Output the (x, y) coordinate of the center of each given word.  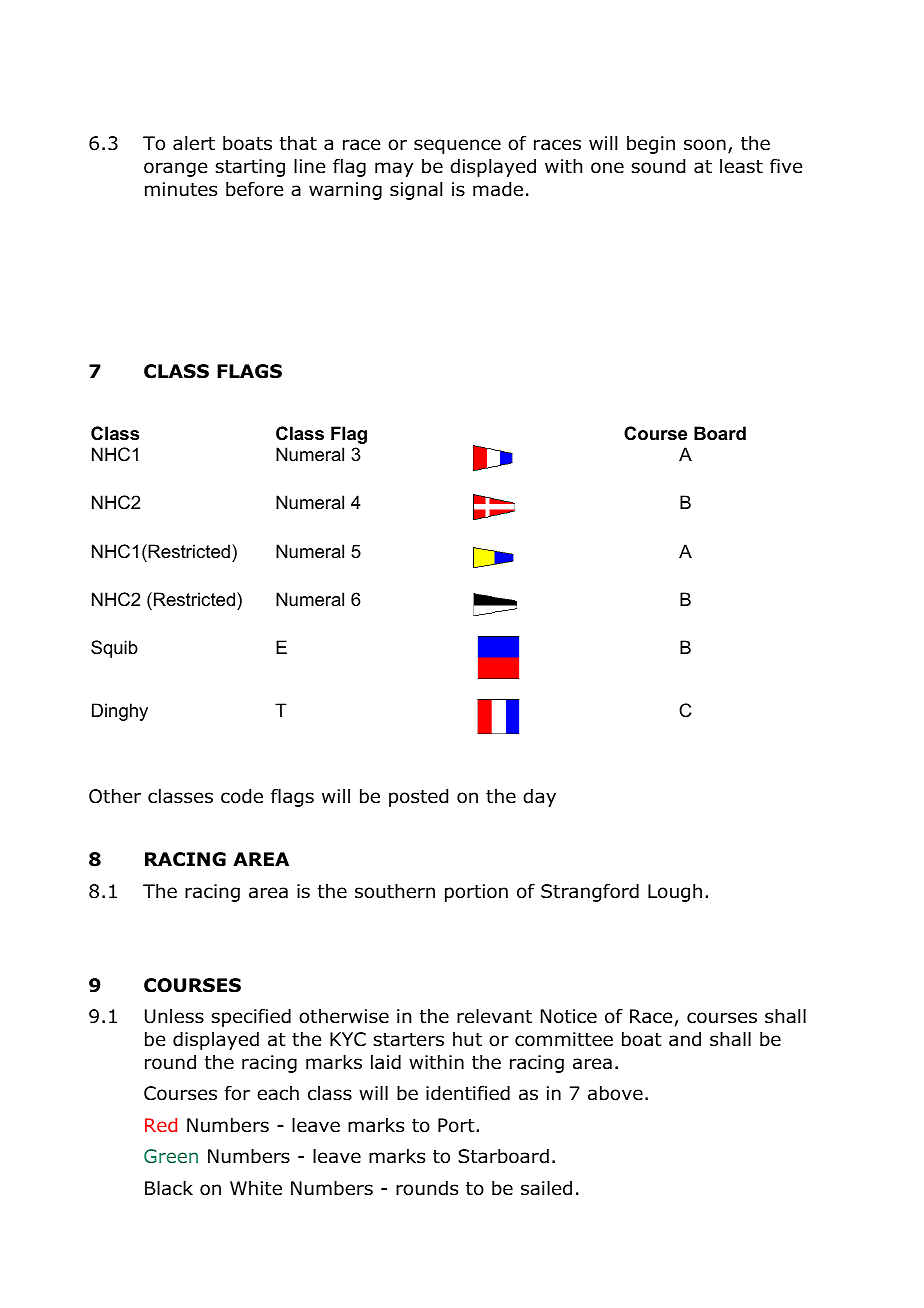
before (254, 189)
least (741, 166)
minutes (181, 189)
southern (395, 891)
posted (418, 798)
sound (658, 166)
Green (171, 1156)
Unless (174, 1016)
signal (416, 191)
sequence (457, 146)
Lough (675, 893)
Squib (114, 649)
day (539, 798)
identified (468, 1093)
